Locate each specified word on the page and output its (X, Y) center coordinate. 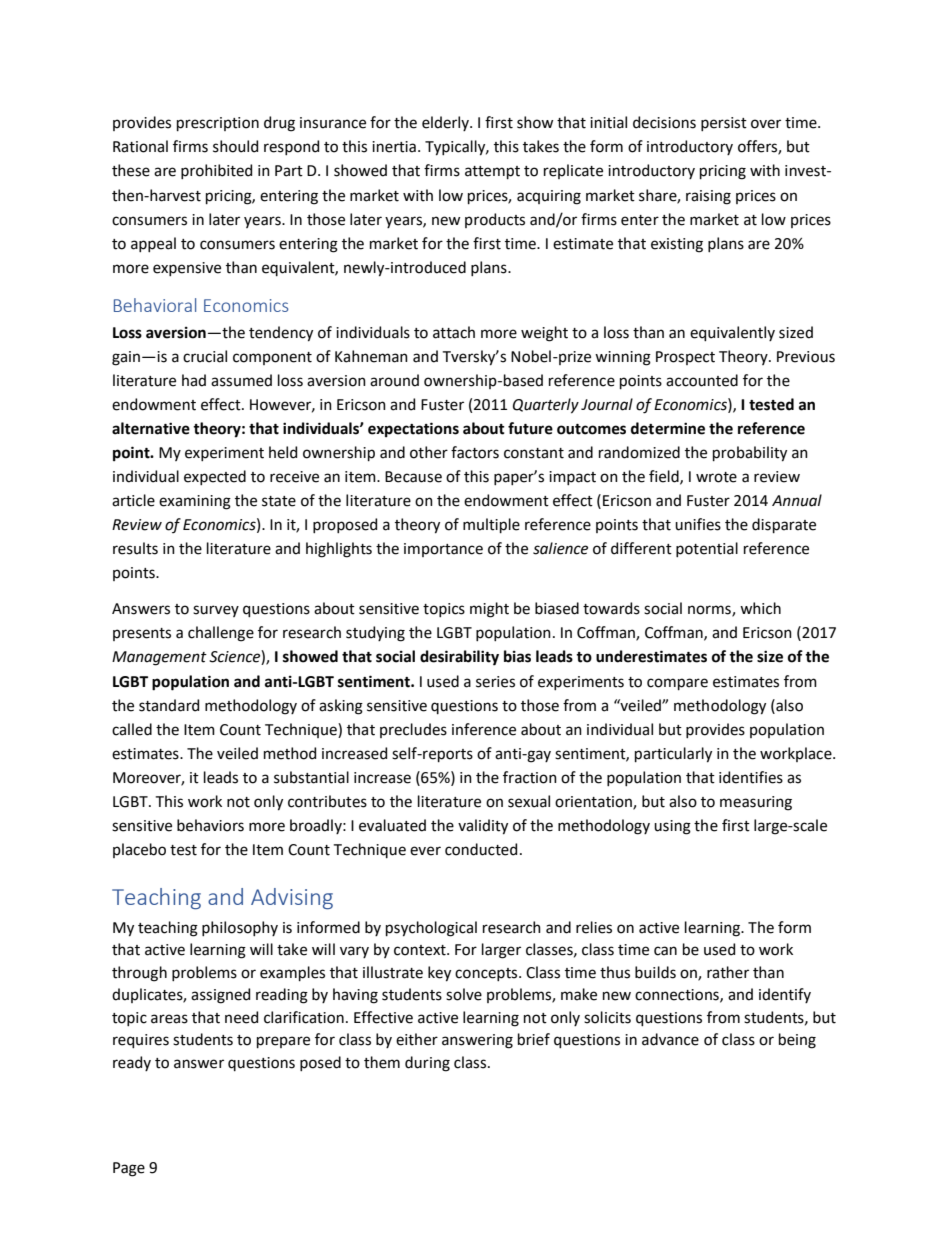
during (427, 1064)
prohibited (216, 171)
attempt (492, 172)
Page (129, 1169)
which (760, 608)
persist (724, 124)
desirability (459, 658)
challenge (221, 634)
